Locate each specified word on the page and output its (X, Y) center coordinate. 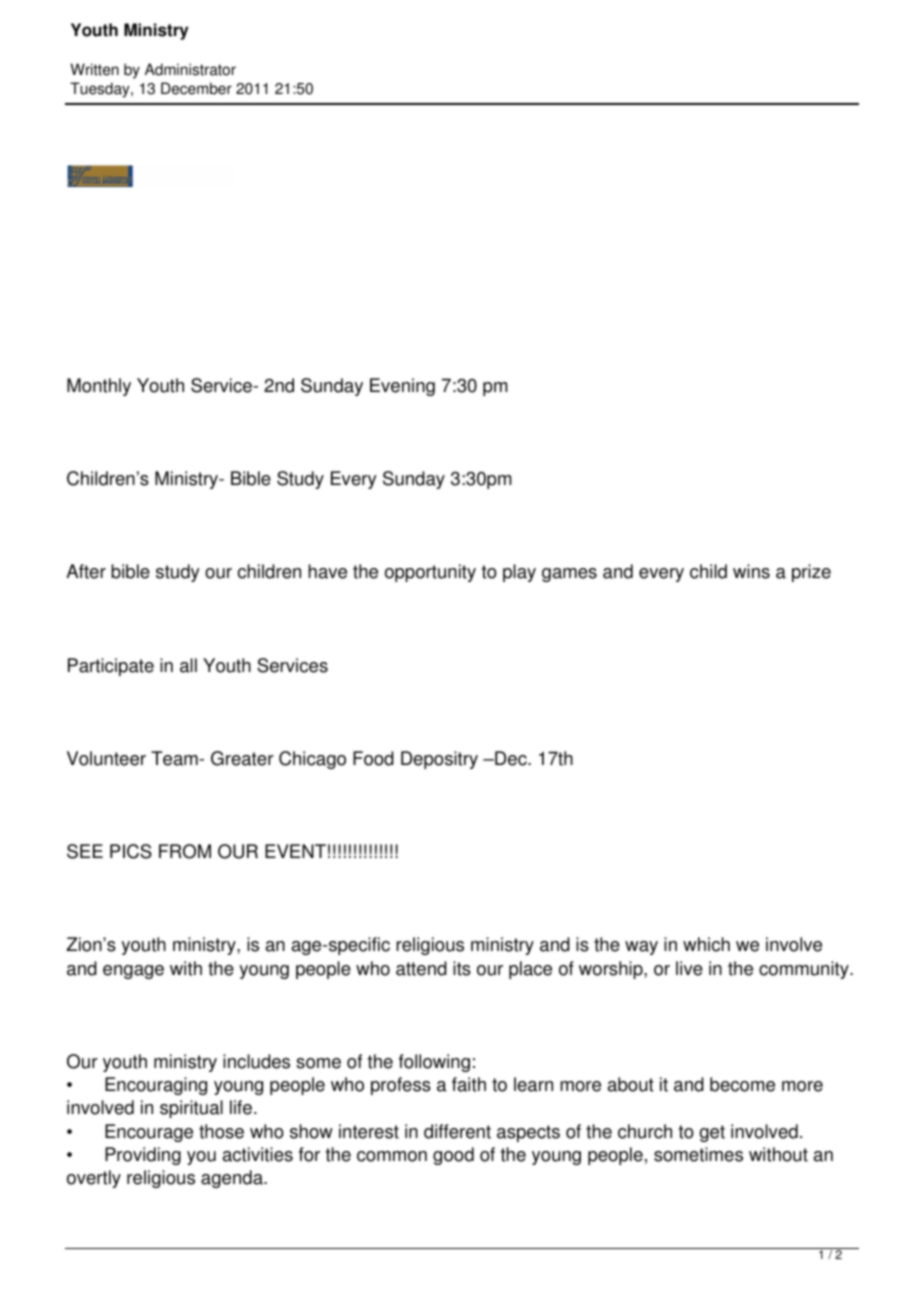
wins (751, 571)
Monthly (99, 387)
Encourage (149, 1133)
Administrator (190, 69)
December (196, 88)
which (706, 944)
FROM (185, 851)
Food (373, 758)
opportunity (430, 573)
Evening (402, 387)
